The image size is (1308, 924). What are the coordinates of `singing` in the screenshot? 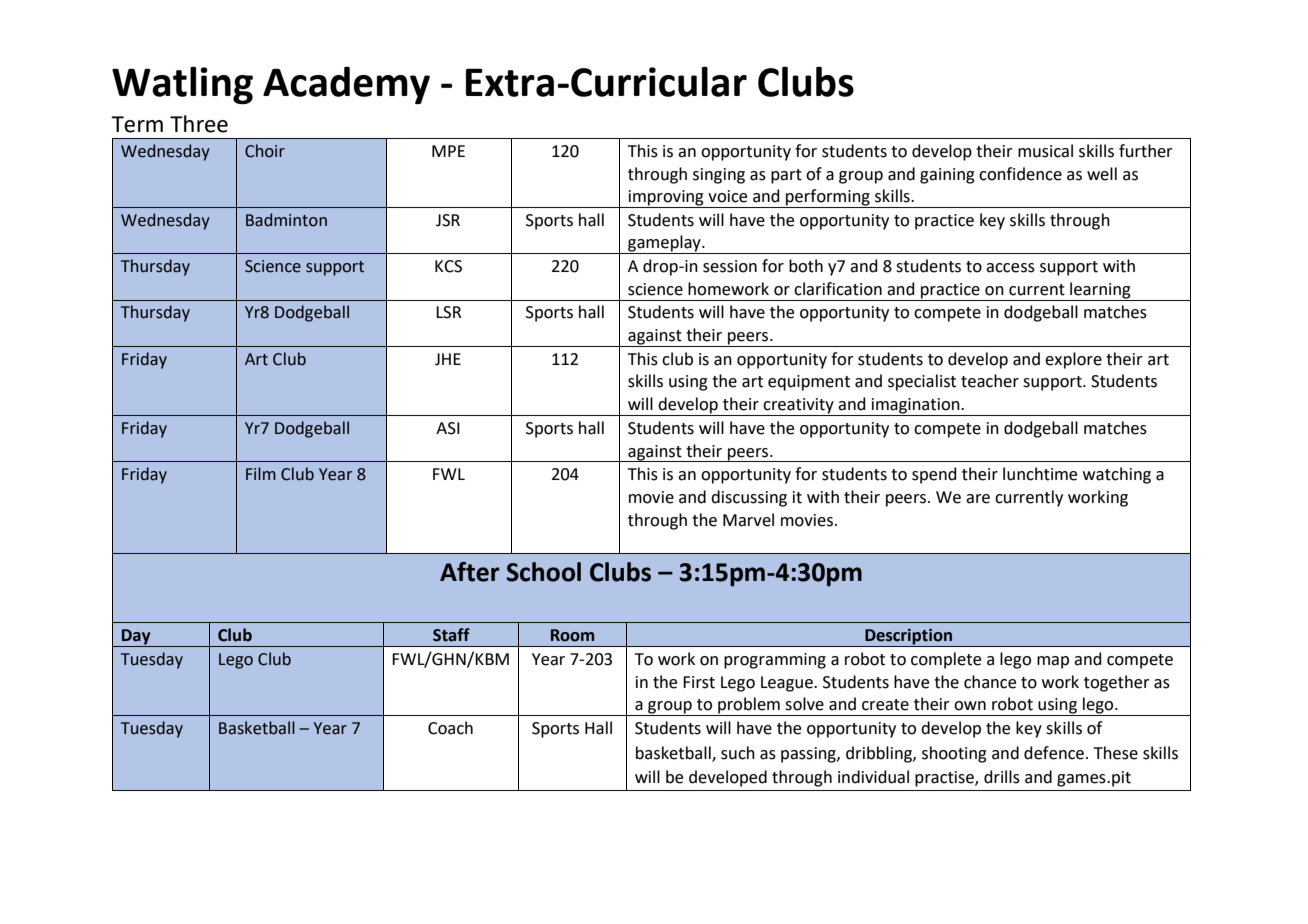 It's located at (719, 176).
